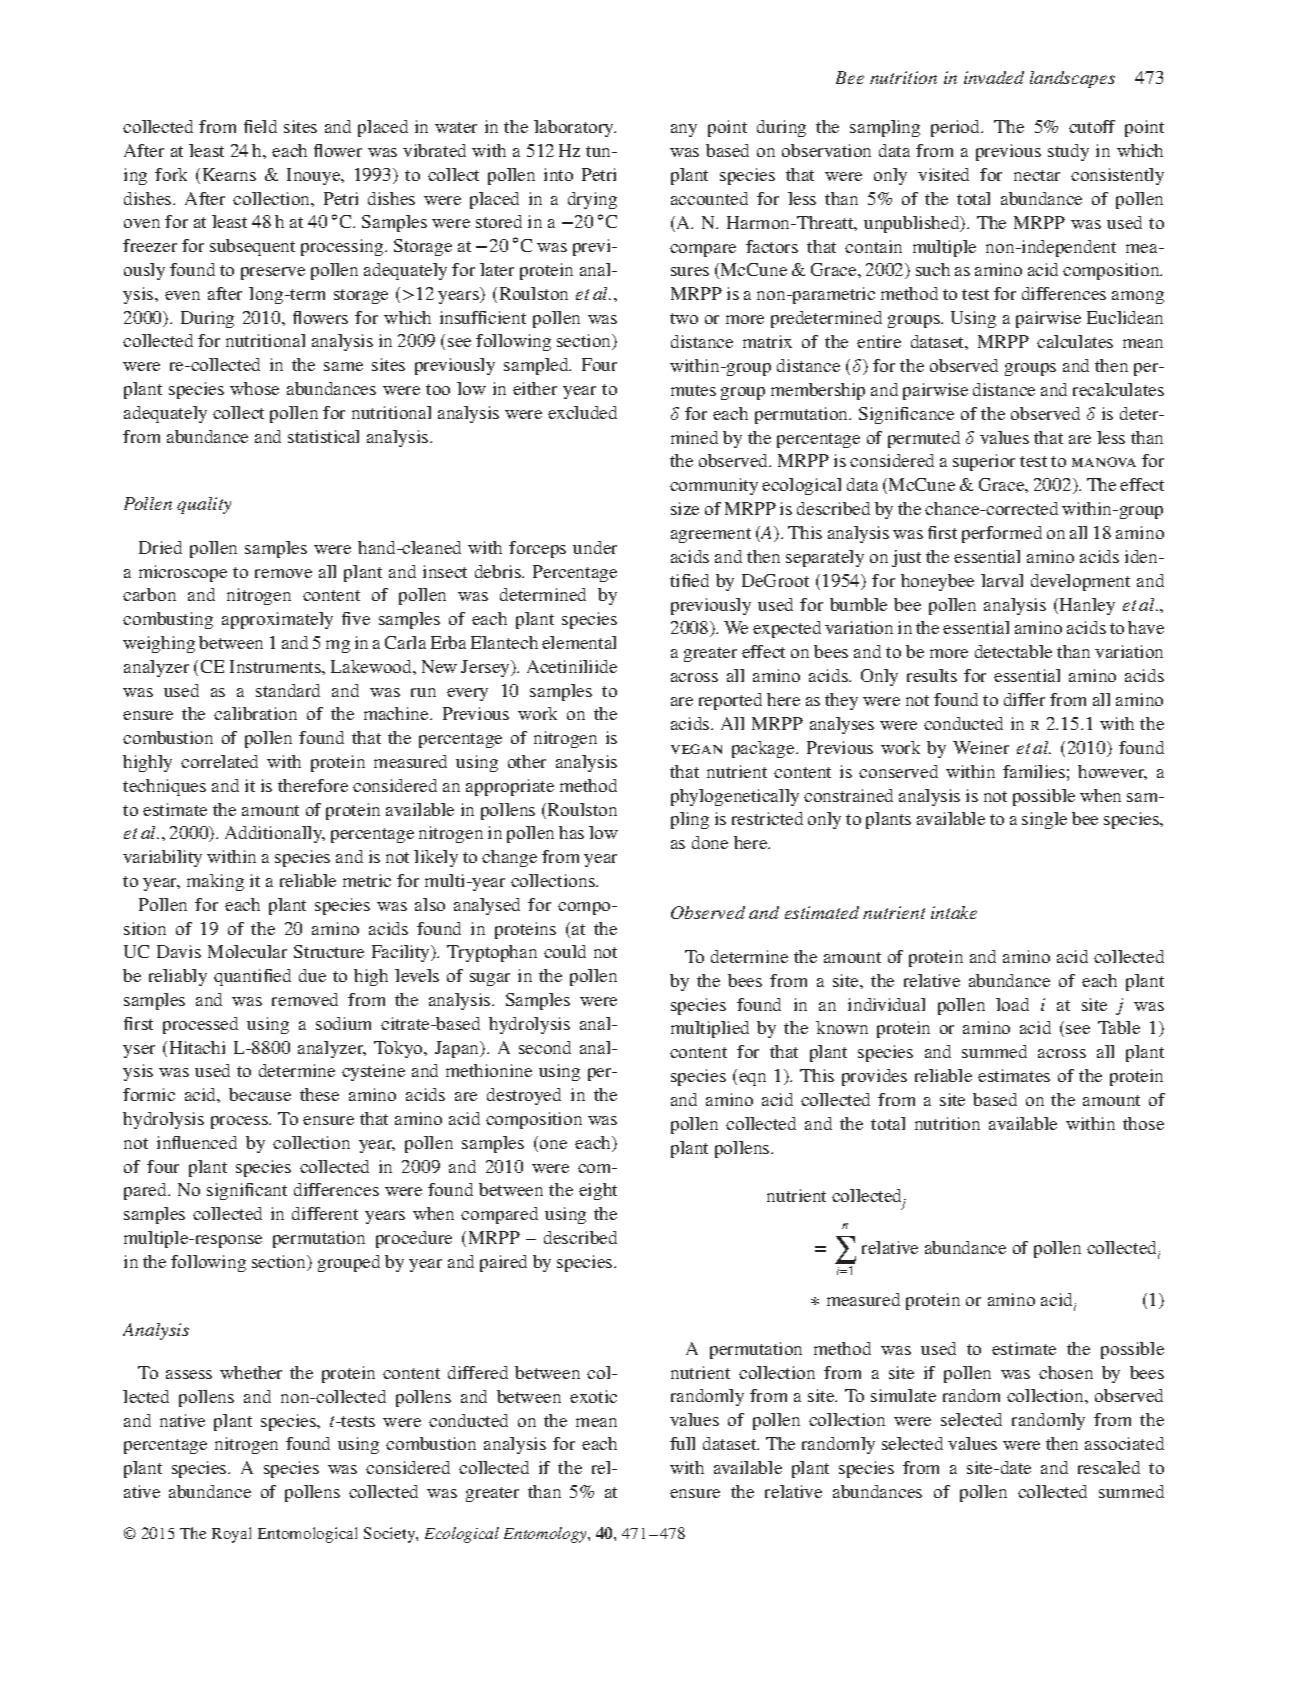  Describe the element at coordinates (682, 1443) in the page. I see `full` at that location.
